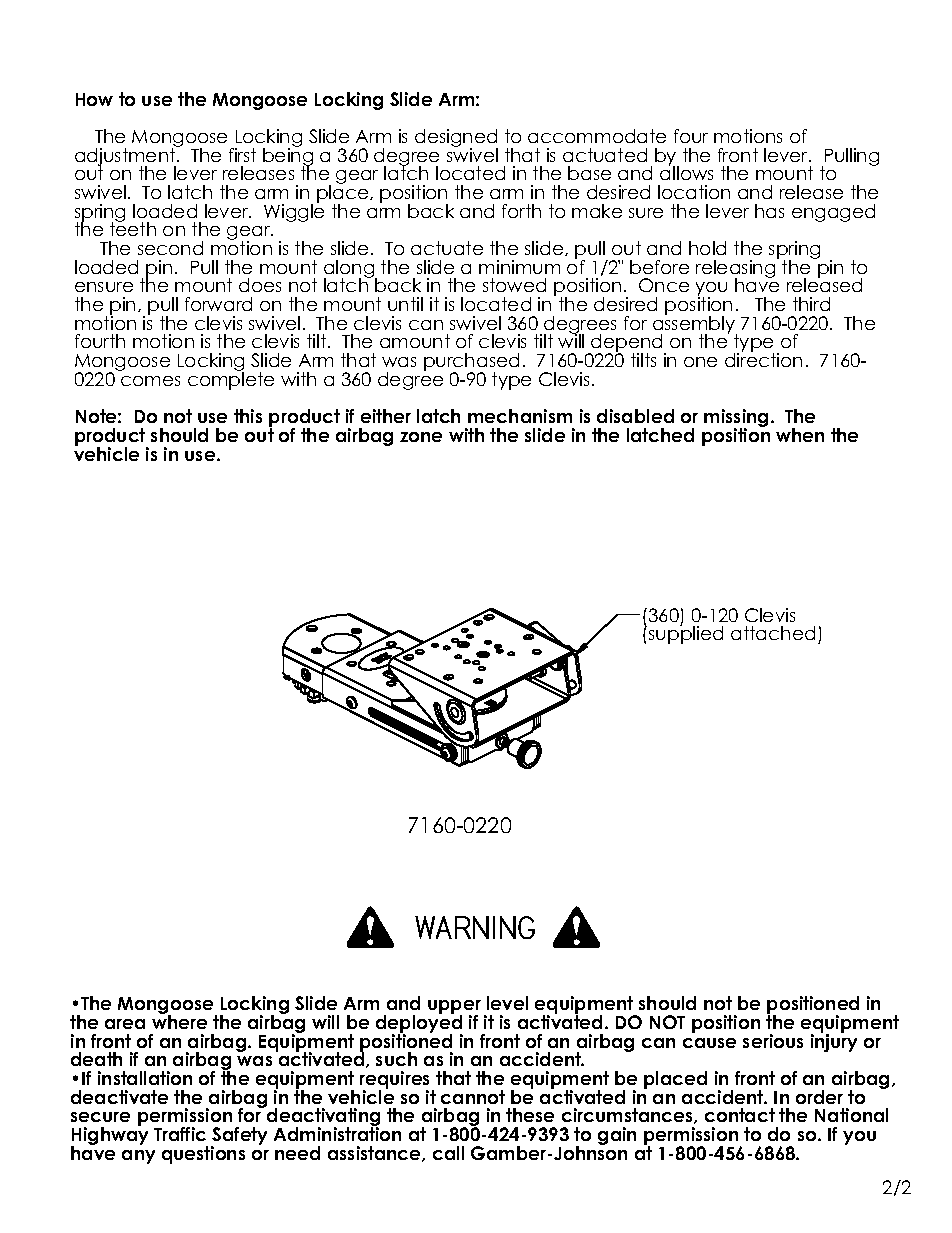 Image resolution: width=952 pixels, height=1233 pixels. What do you see at coordinates (473, 1097) in the page?
I see `cannot` at bounding box center [473, 1097].
